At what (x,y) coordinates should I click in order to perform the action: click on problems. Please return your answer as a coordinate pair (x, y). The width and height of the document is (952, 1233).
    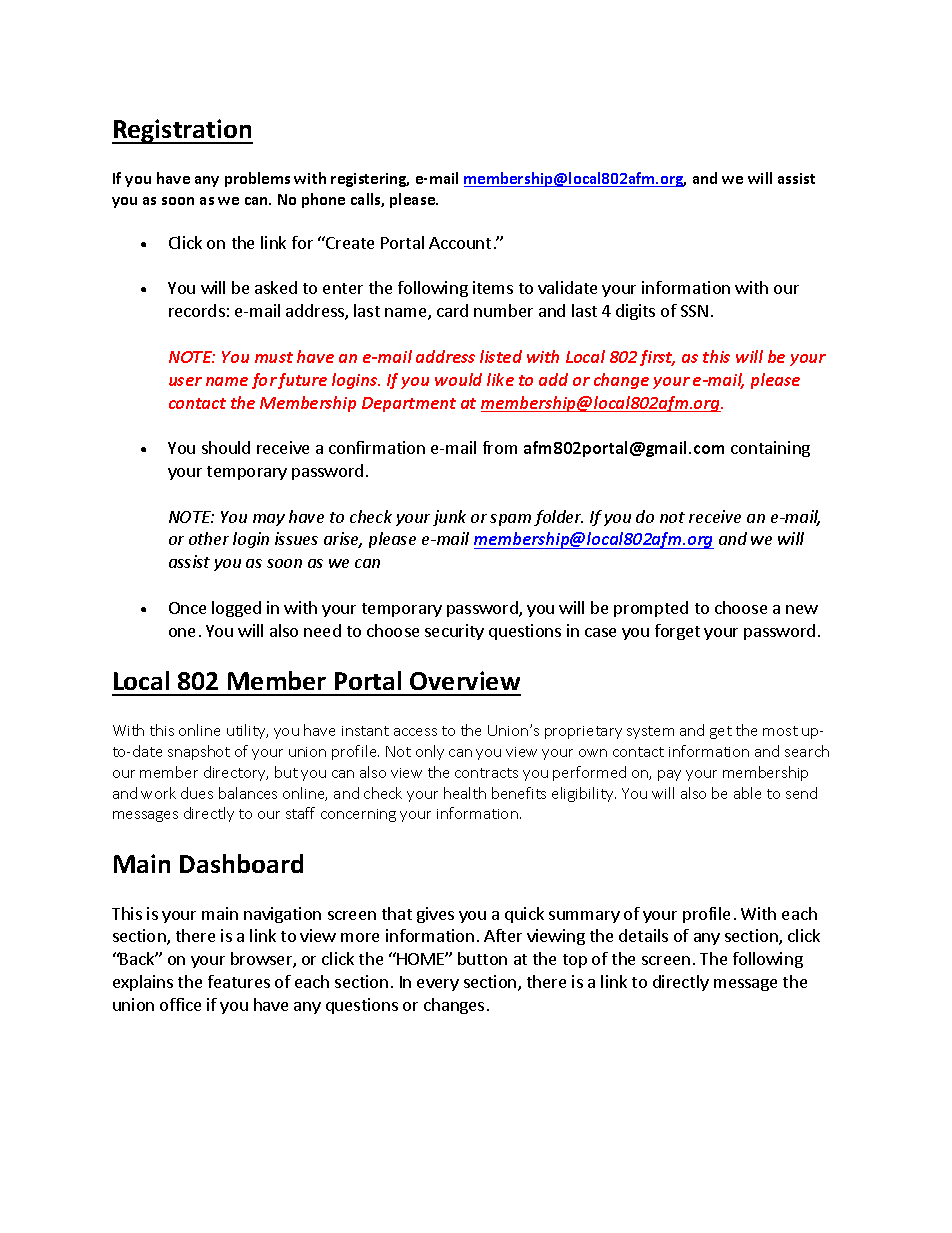
    Looking at the image, I should click on (257, 179).
